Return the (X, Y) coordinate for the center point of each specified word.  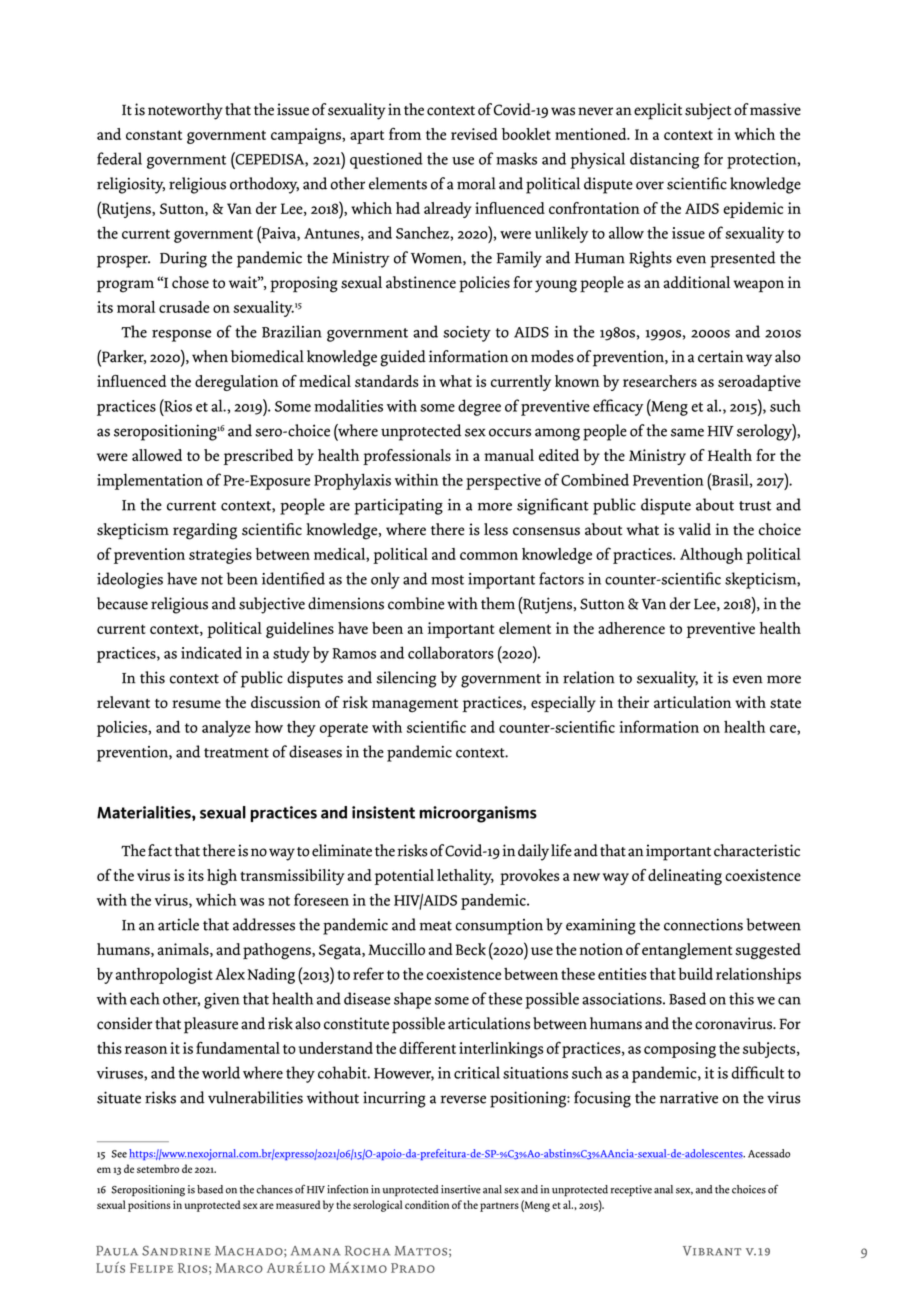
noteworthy (185, 111)
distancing (664, 160)
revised (474, 134)
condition (427, 1204)
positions (149, 1206)
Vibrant (712, 1251)
